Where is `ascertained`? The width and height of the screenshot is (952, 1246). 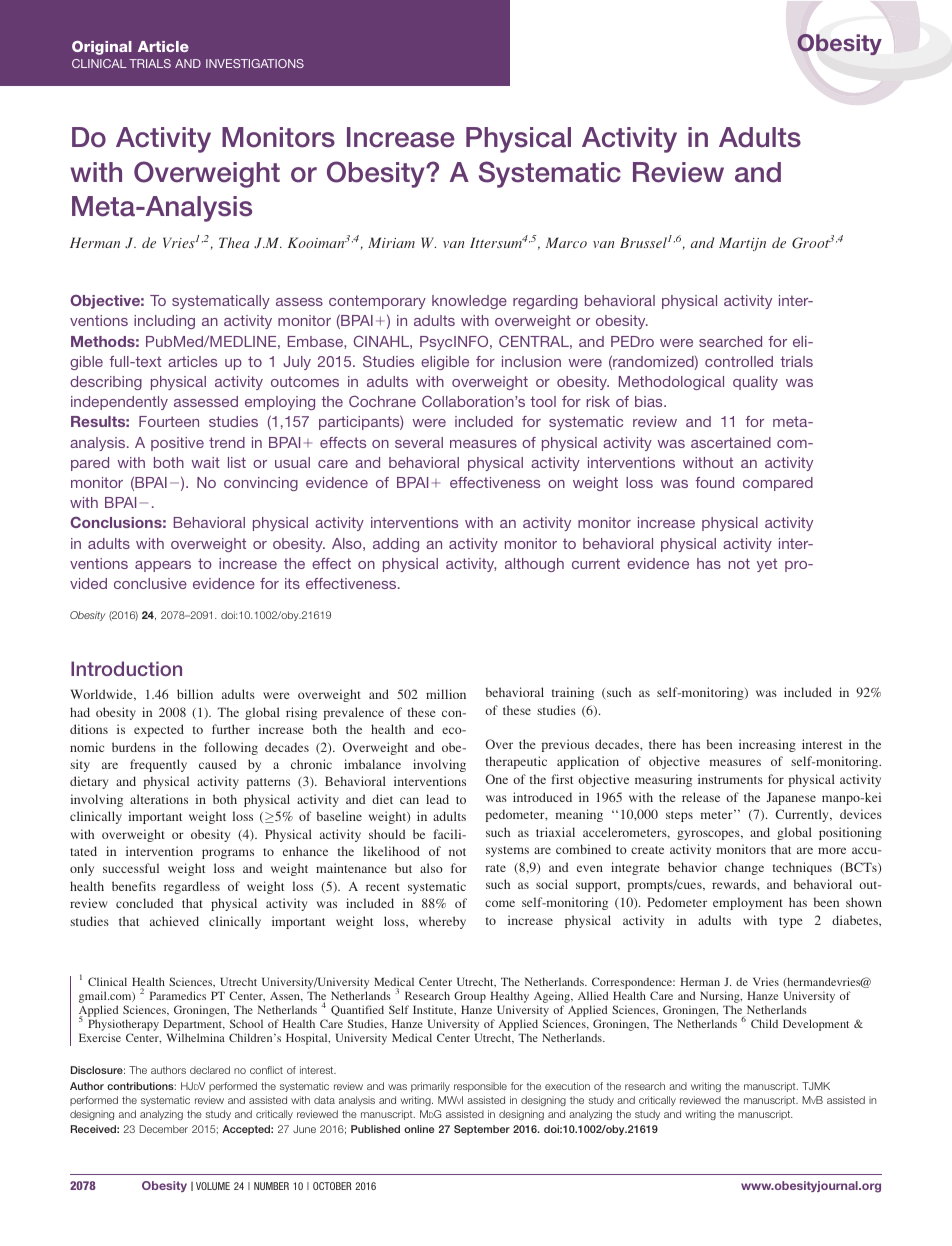
ascertained is located at coordinates (731, 442).
